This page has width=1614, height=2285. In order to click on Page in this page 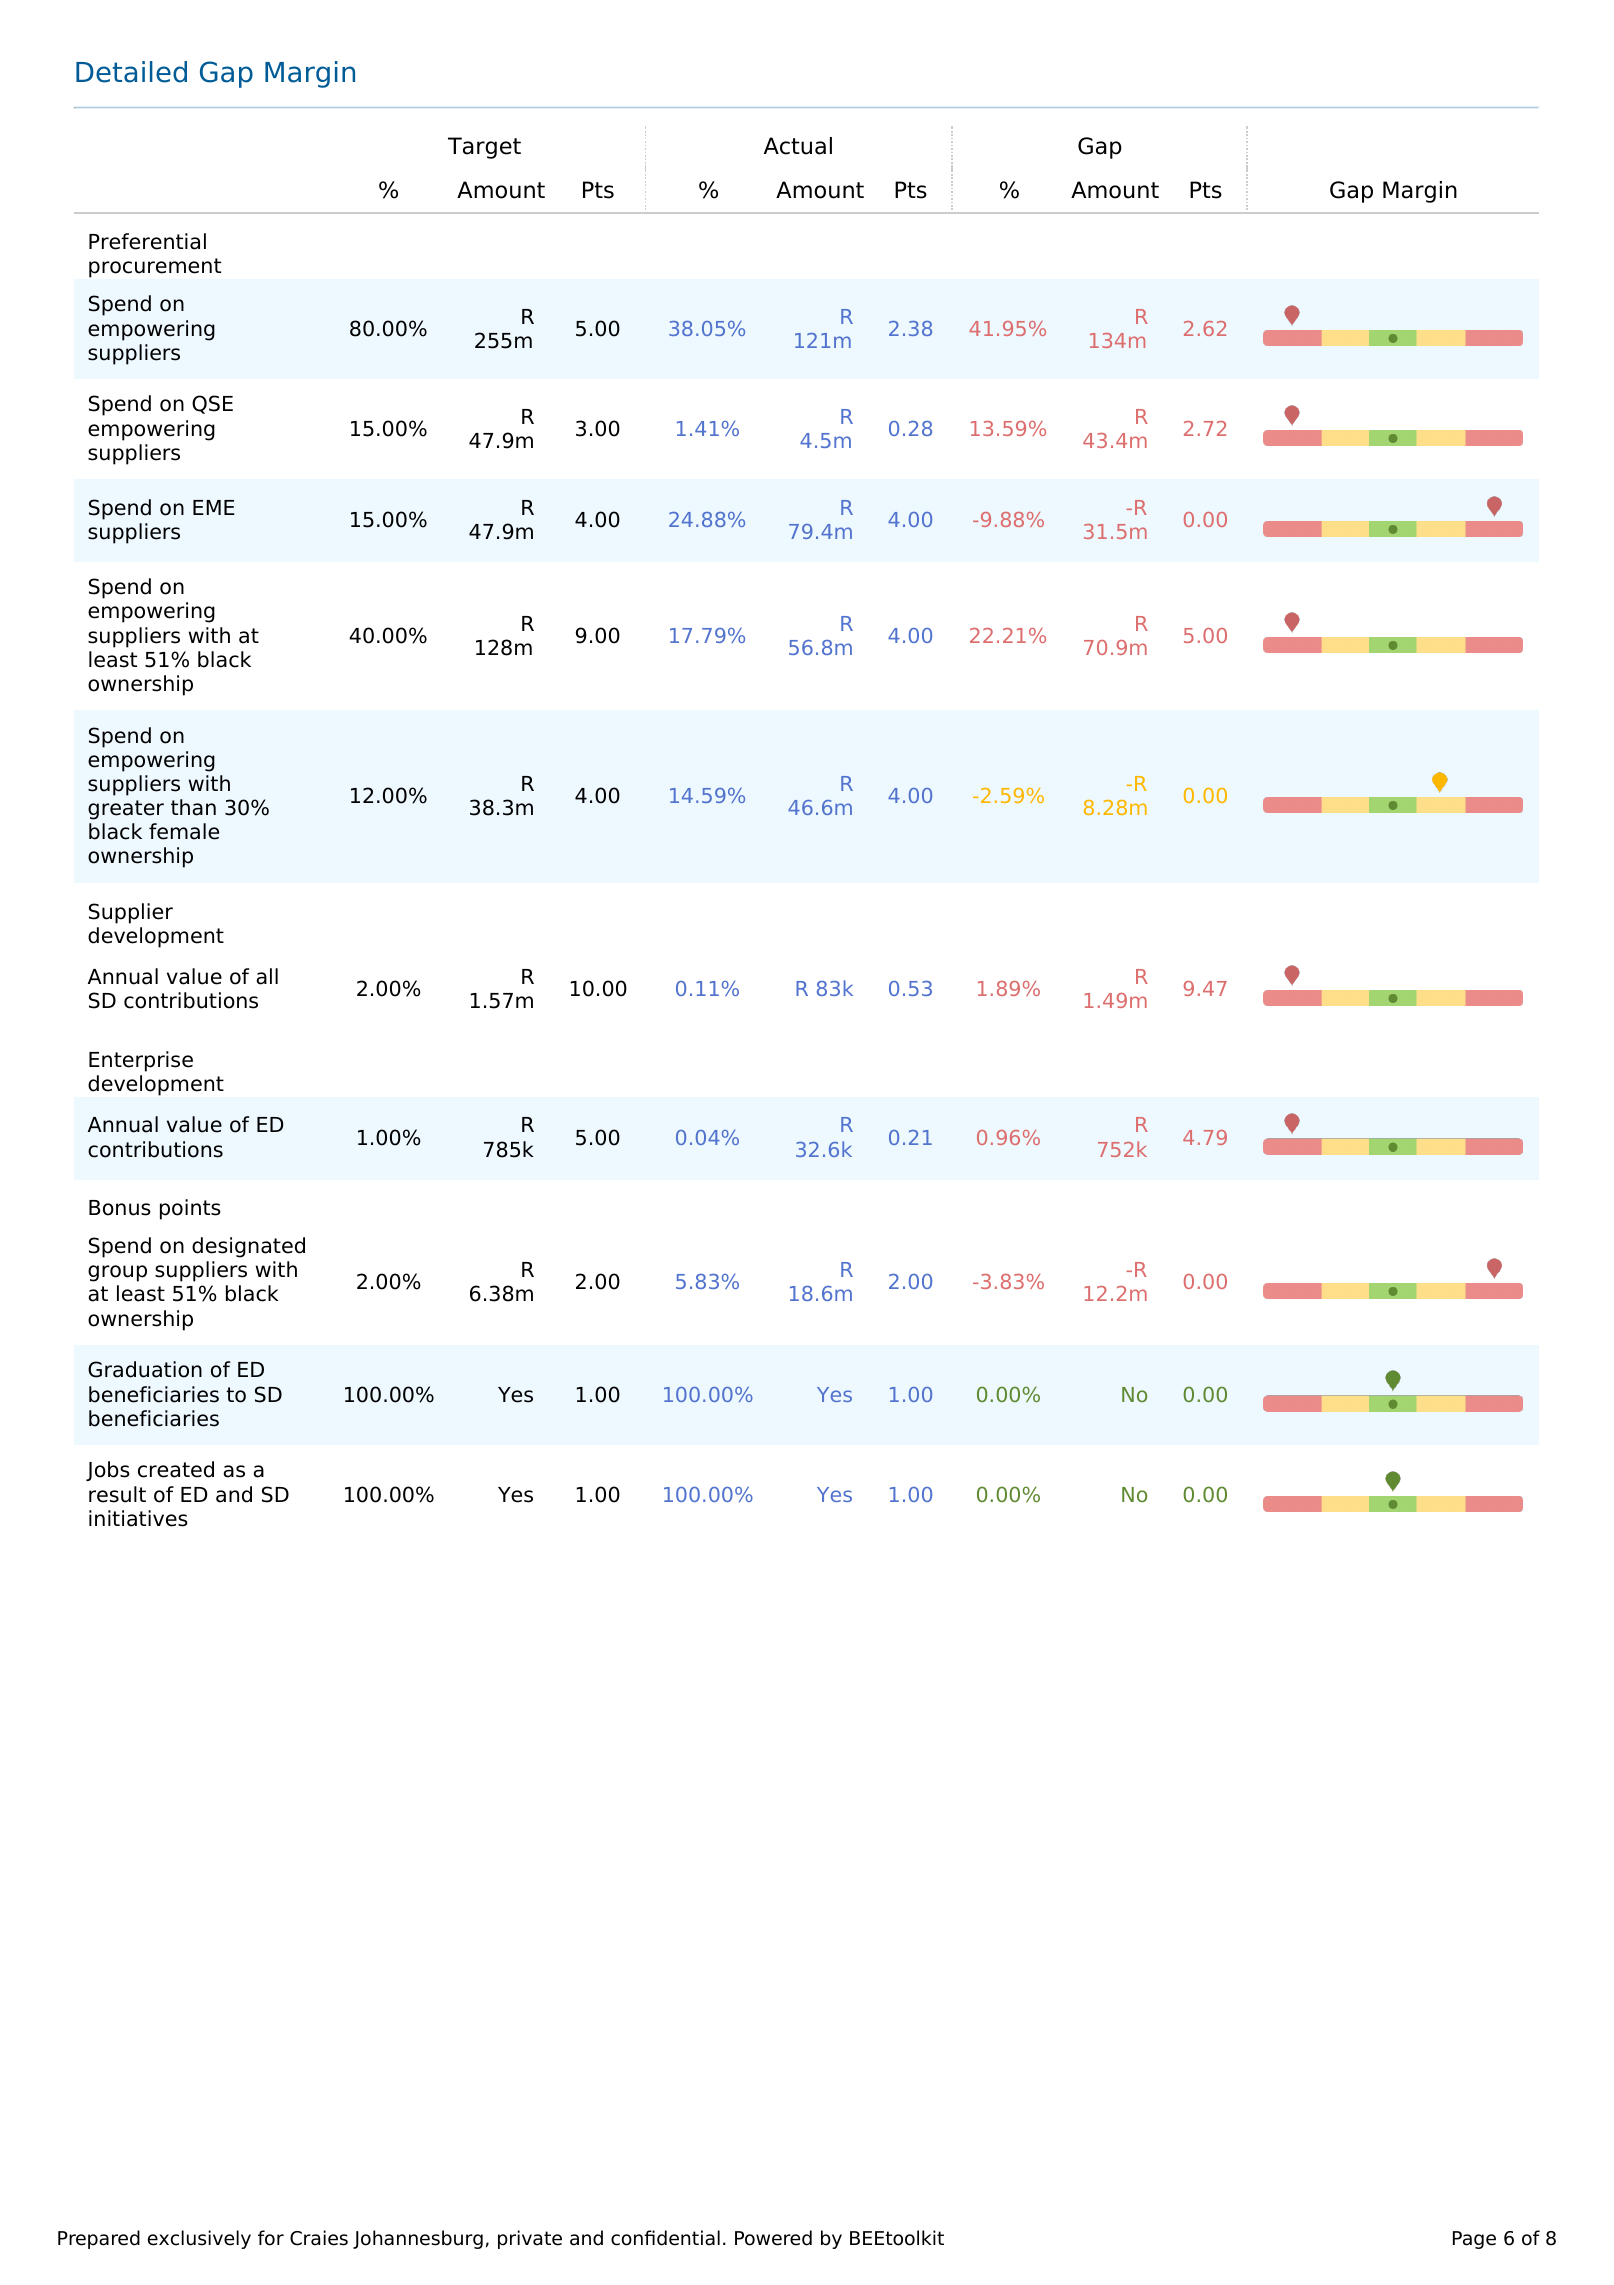, I will do `click(1474, 2240)`.
